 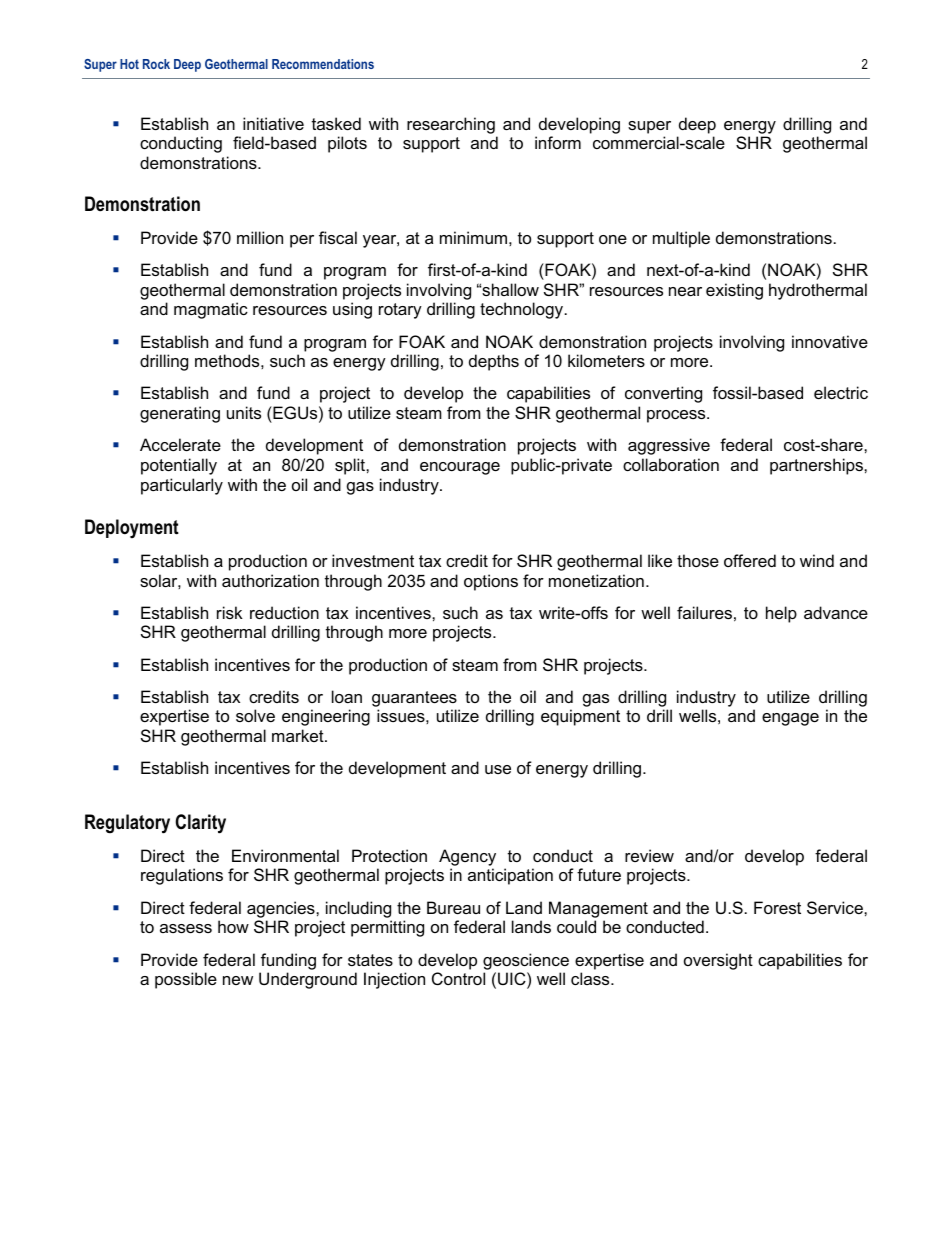 I want to click on researching, so click(x=451, y=125).
